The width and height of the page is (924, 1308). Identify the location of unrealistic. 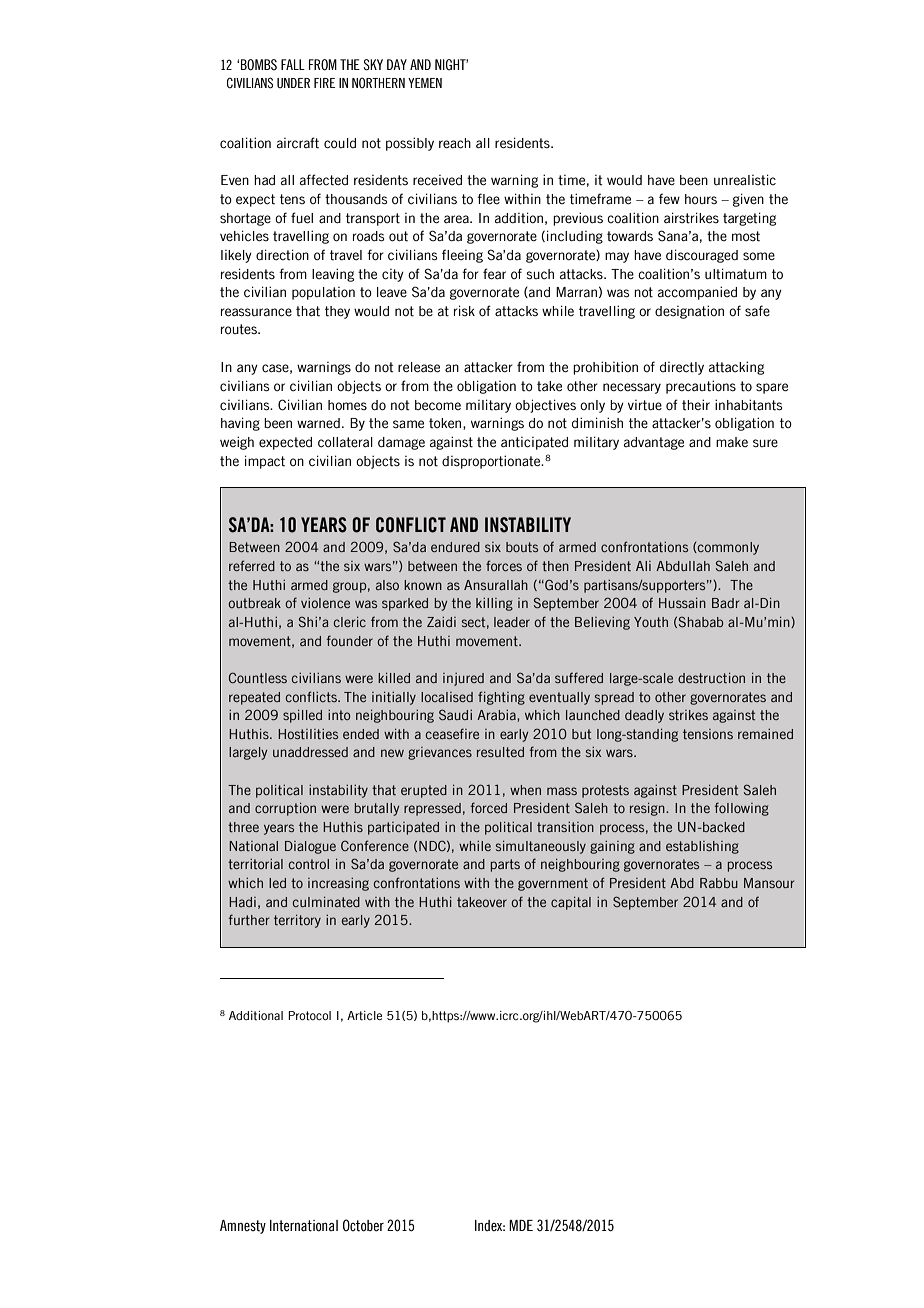
(745, 180).
